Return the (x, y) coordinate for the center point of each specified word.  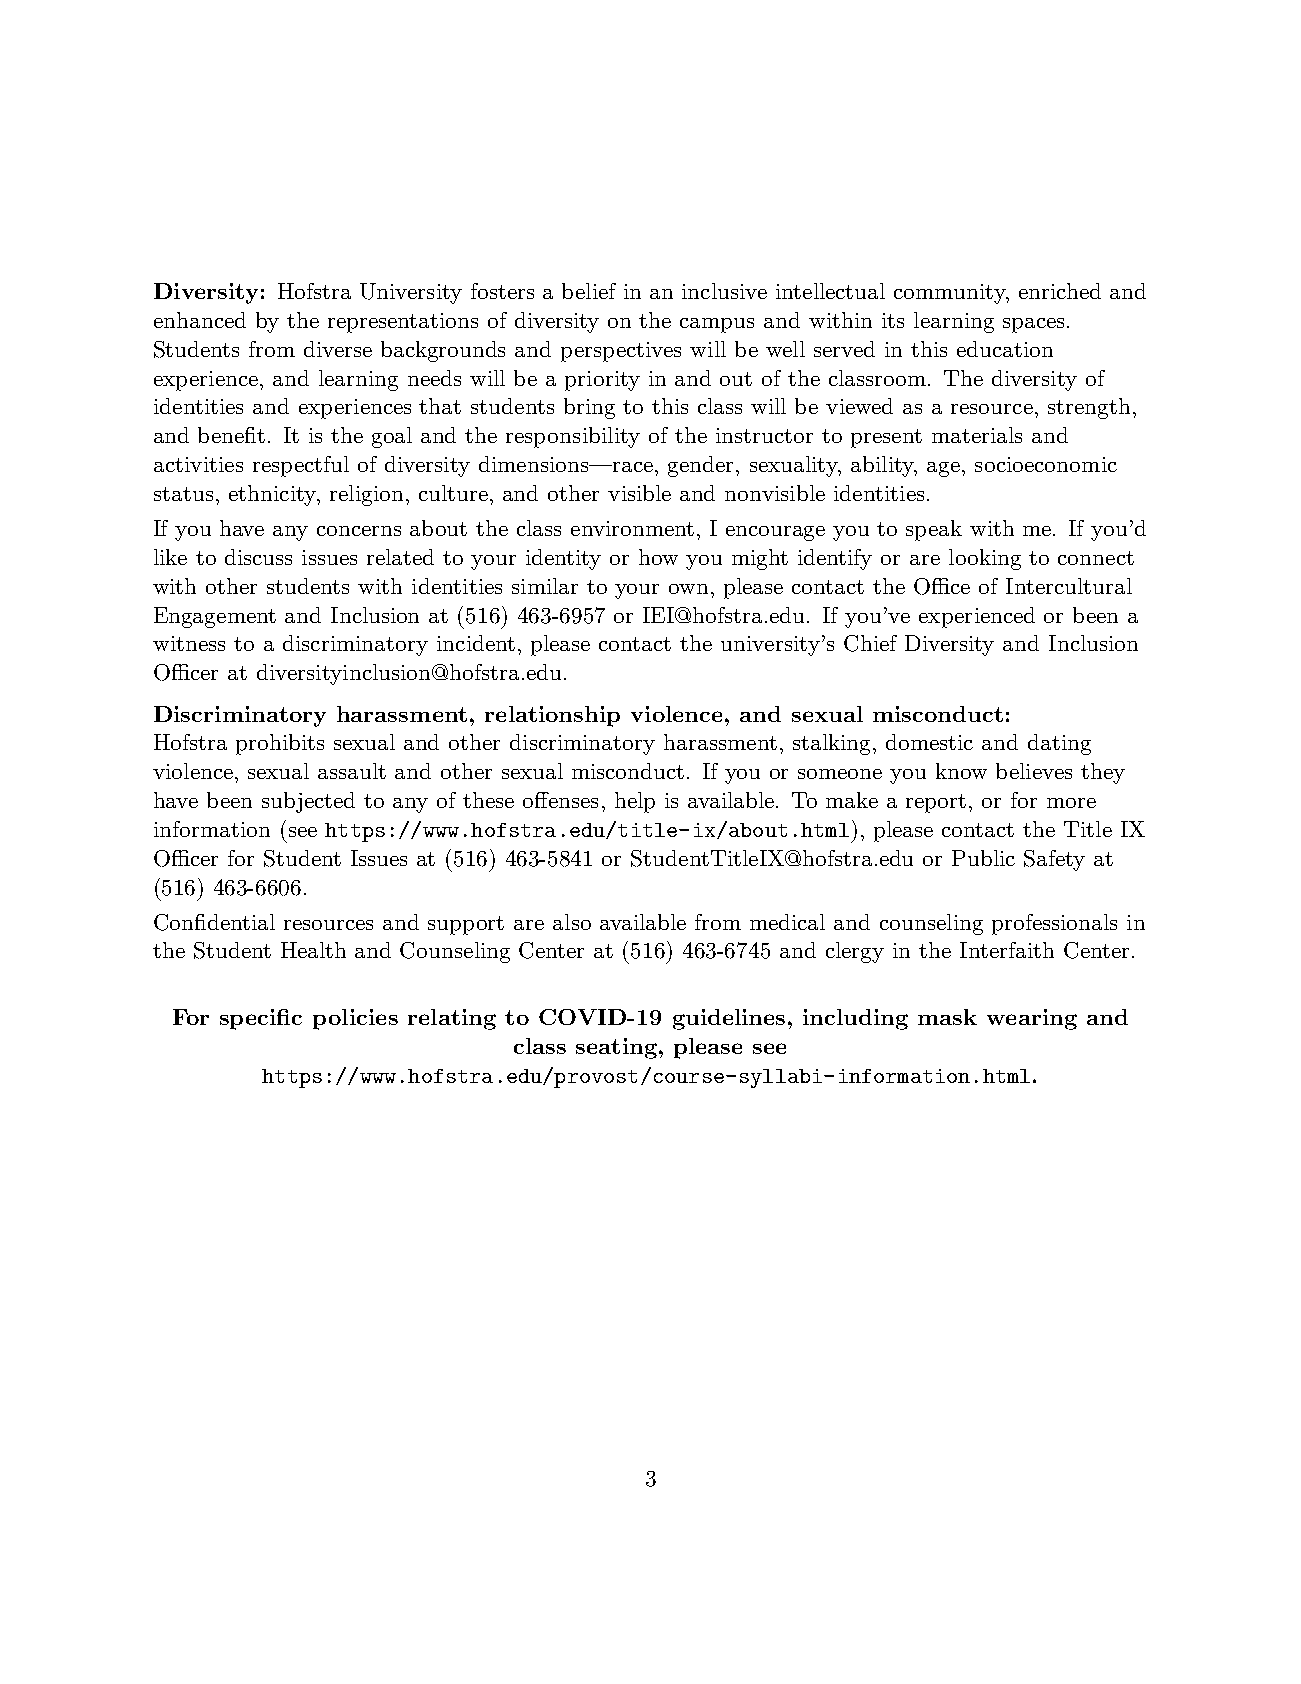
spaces (1033, 325)
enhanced (200, 320)
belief (589, 291)
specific (261, 1019)
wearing (1032, 1019)
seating (616, 1048)
